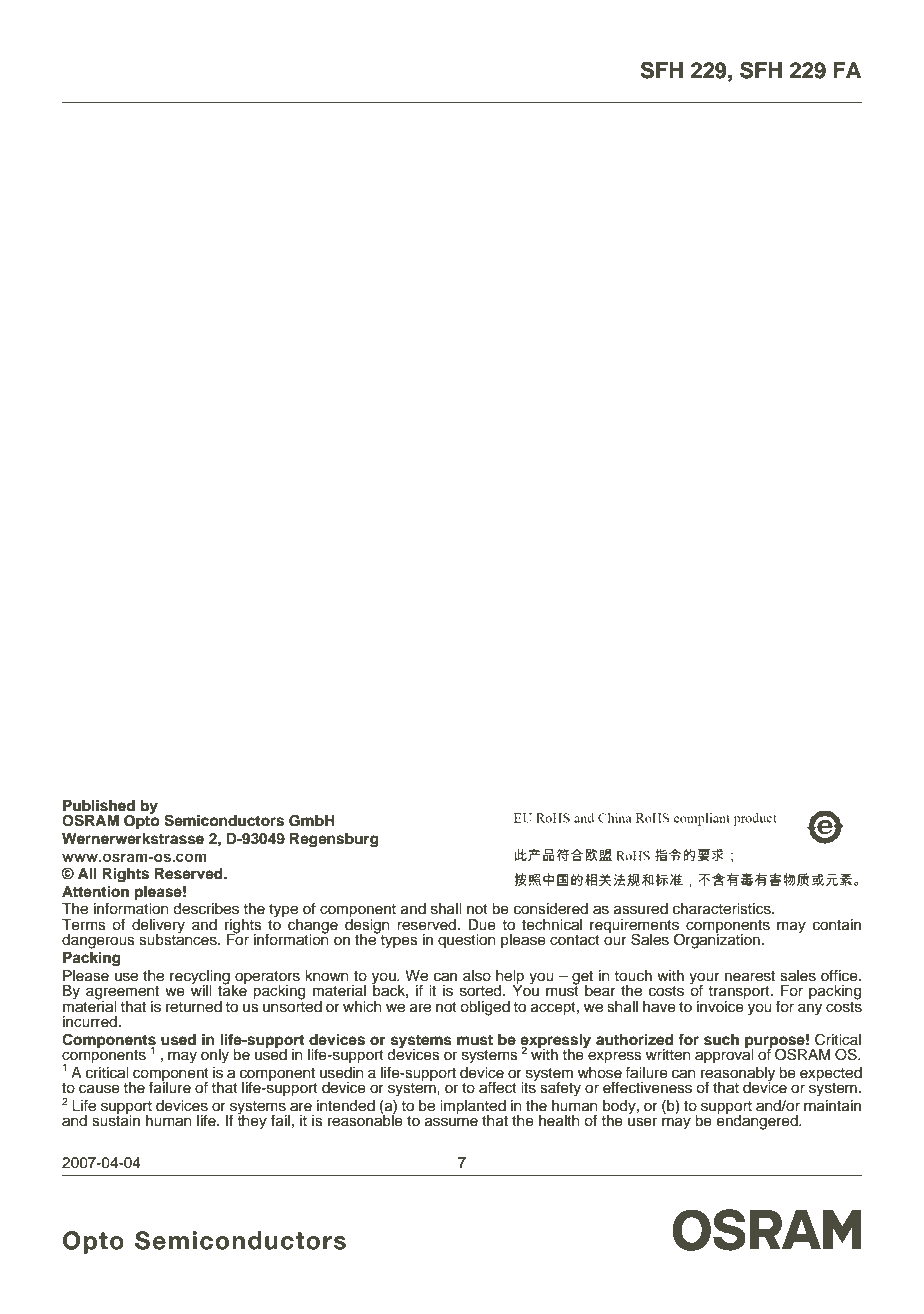  I want to click on describes, so click(206, 909).
